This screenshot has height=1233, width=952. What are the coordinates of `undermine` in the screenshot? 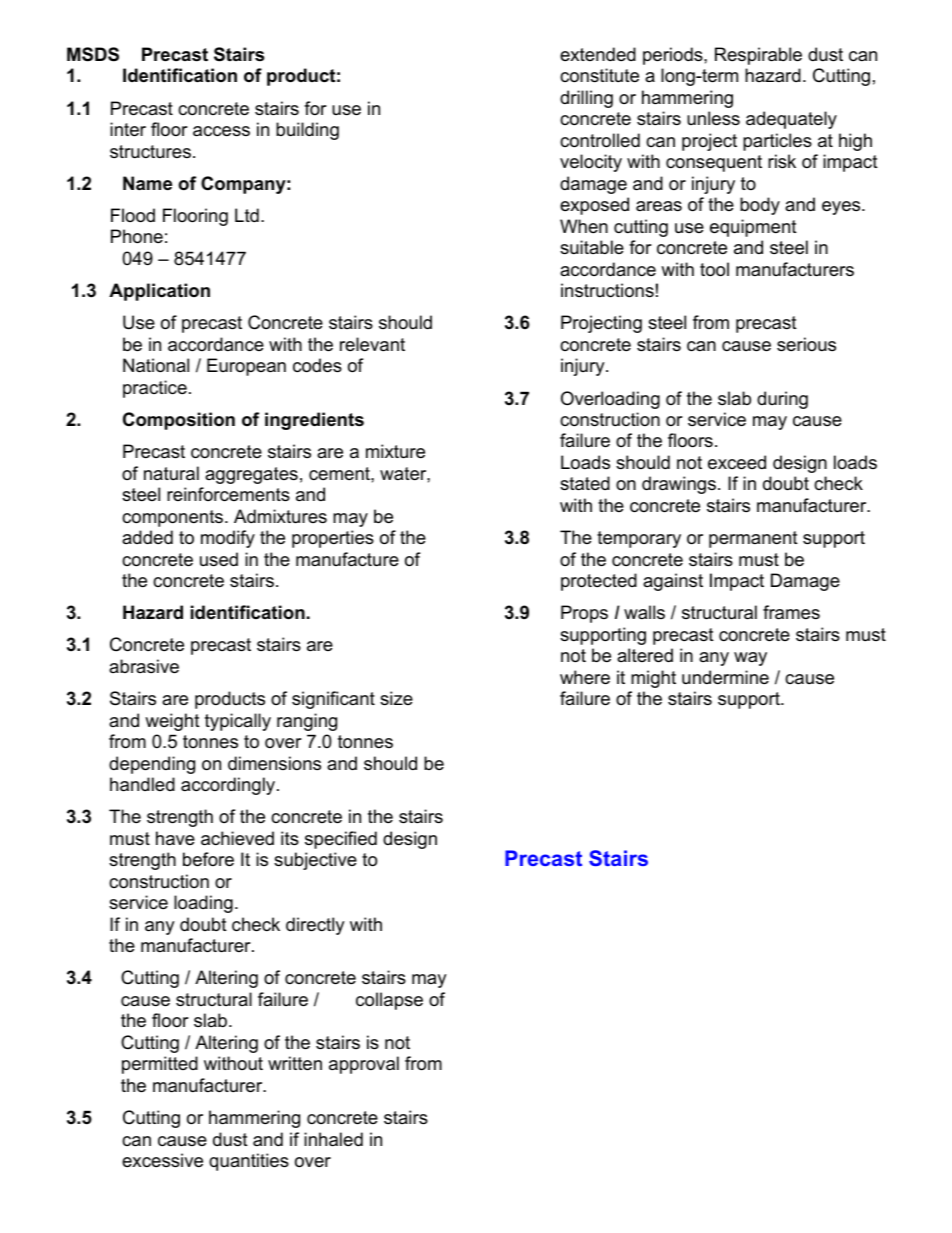 It's located at (725, 677).
